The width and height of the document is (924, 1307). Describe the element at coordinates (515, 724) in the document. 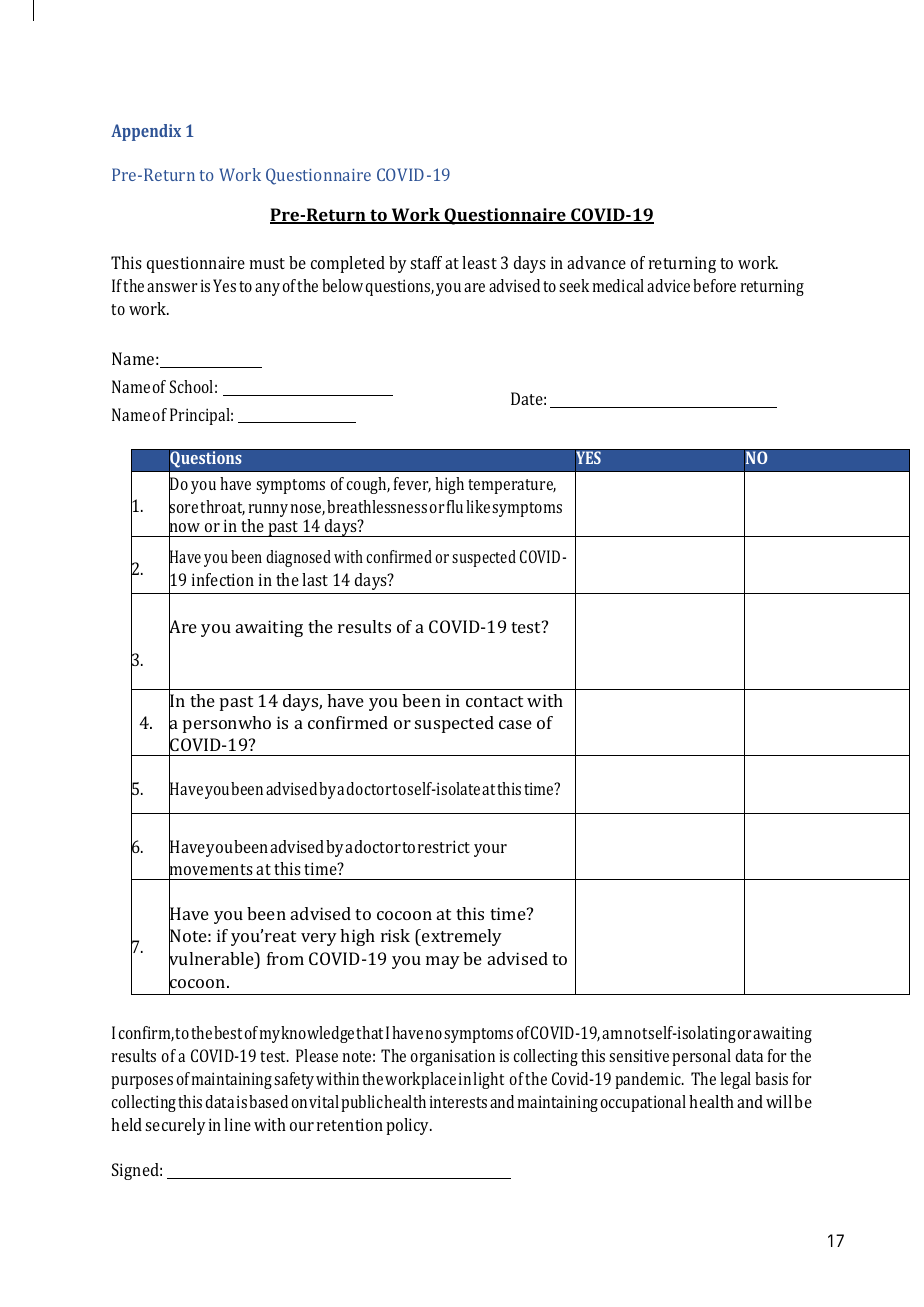

I see `case` at that location.
